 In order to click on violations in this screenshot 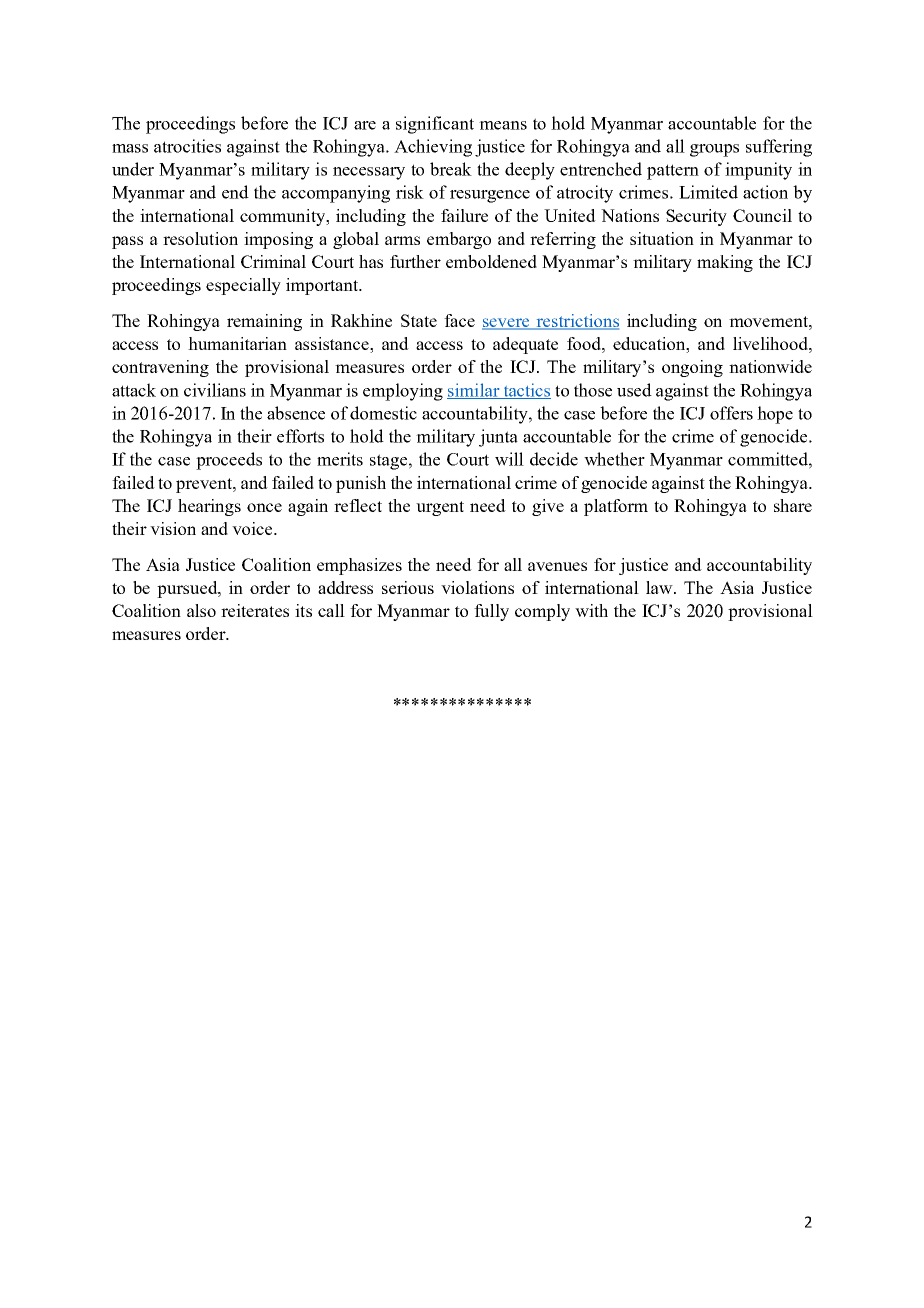, I will do `click(477, 587)`.
